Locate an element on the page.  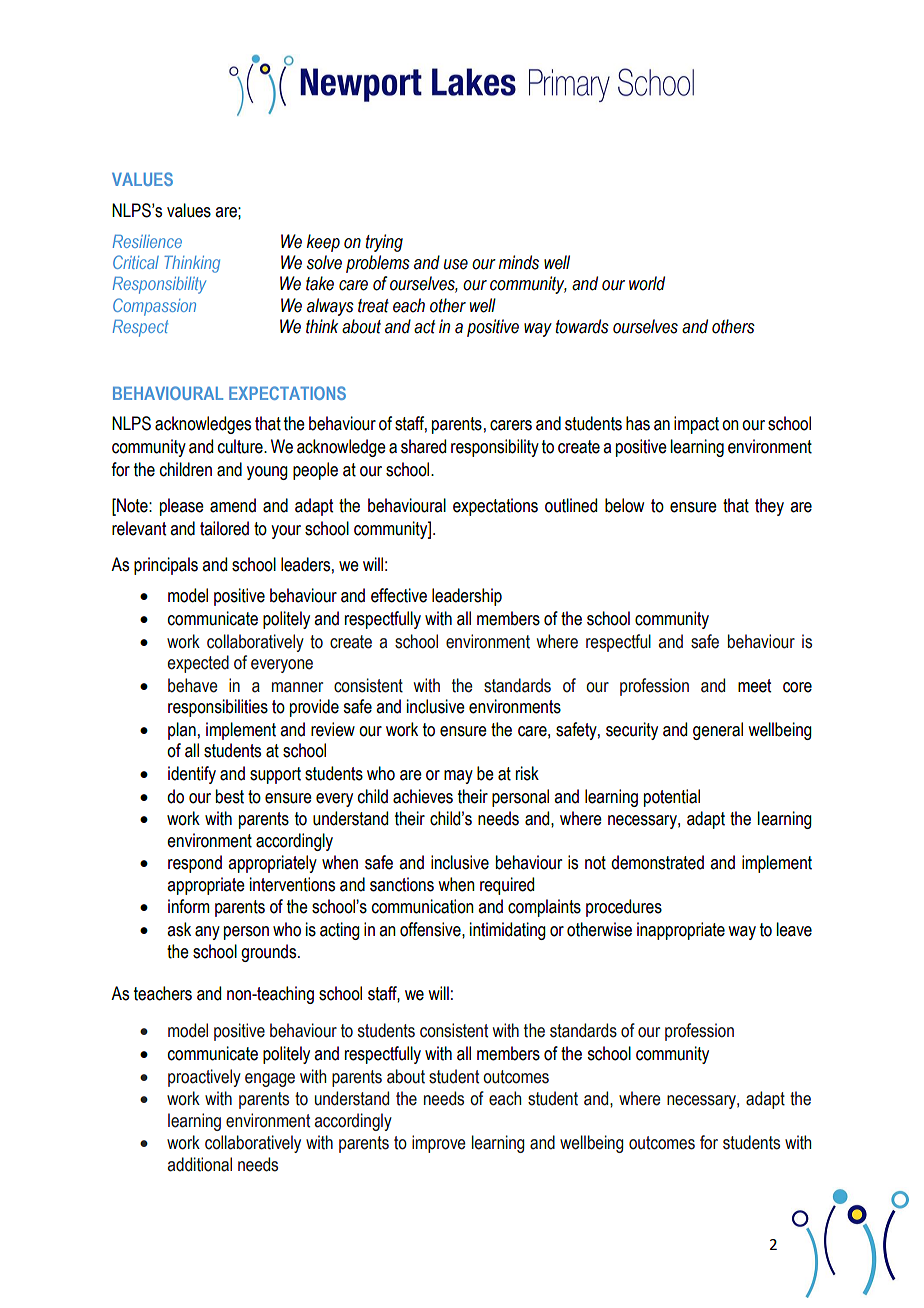
world is located at coordinates (647, 283).
